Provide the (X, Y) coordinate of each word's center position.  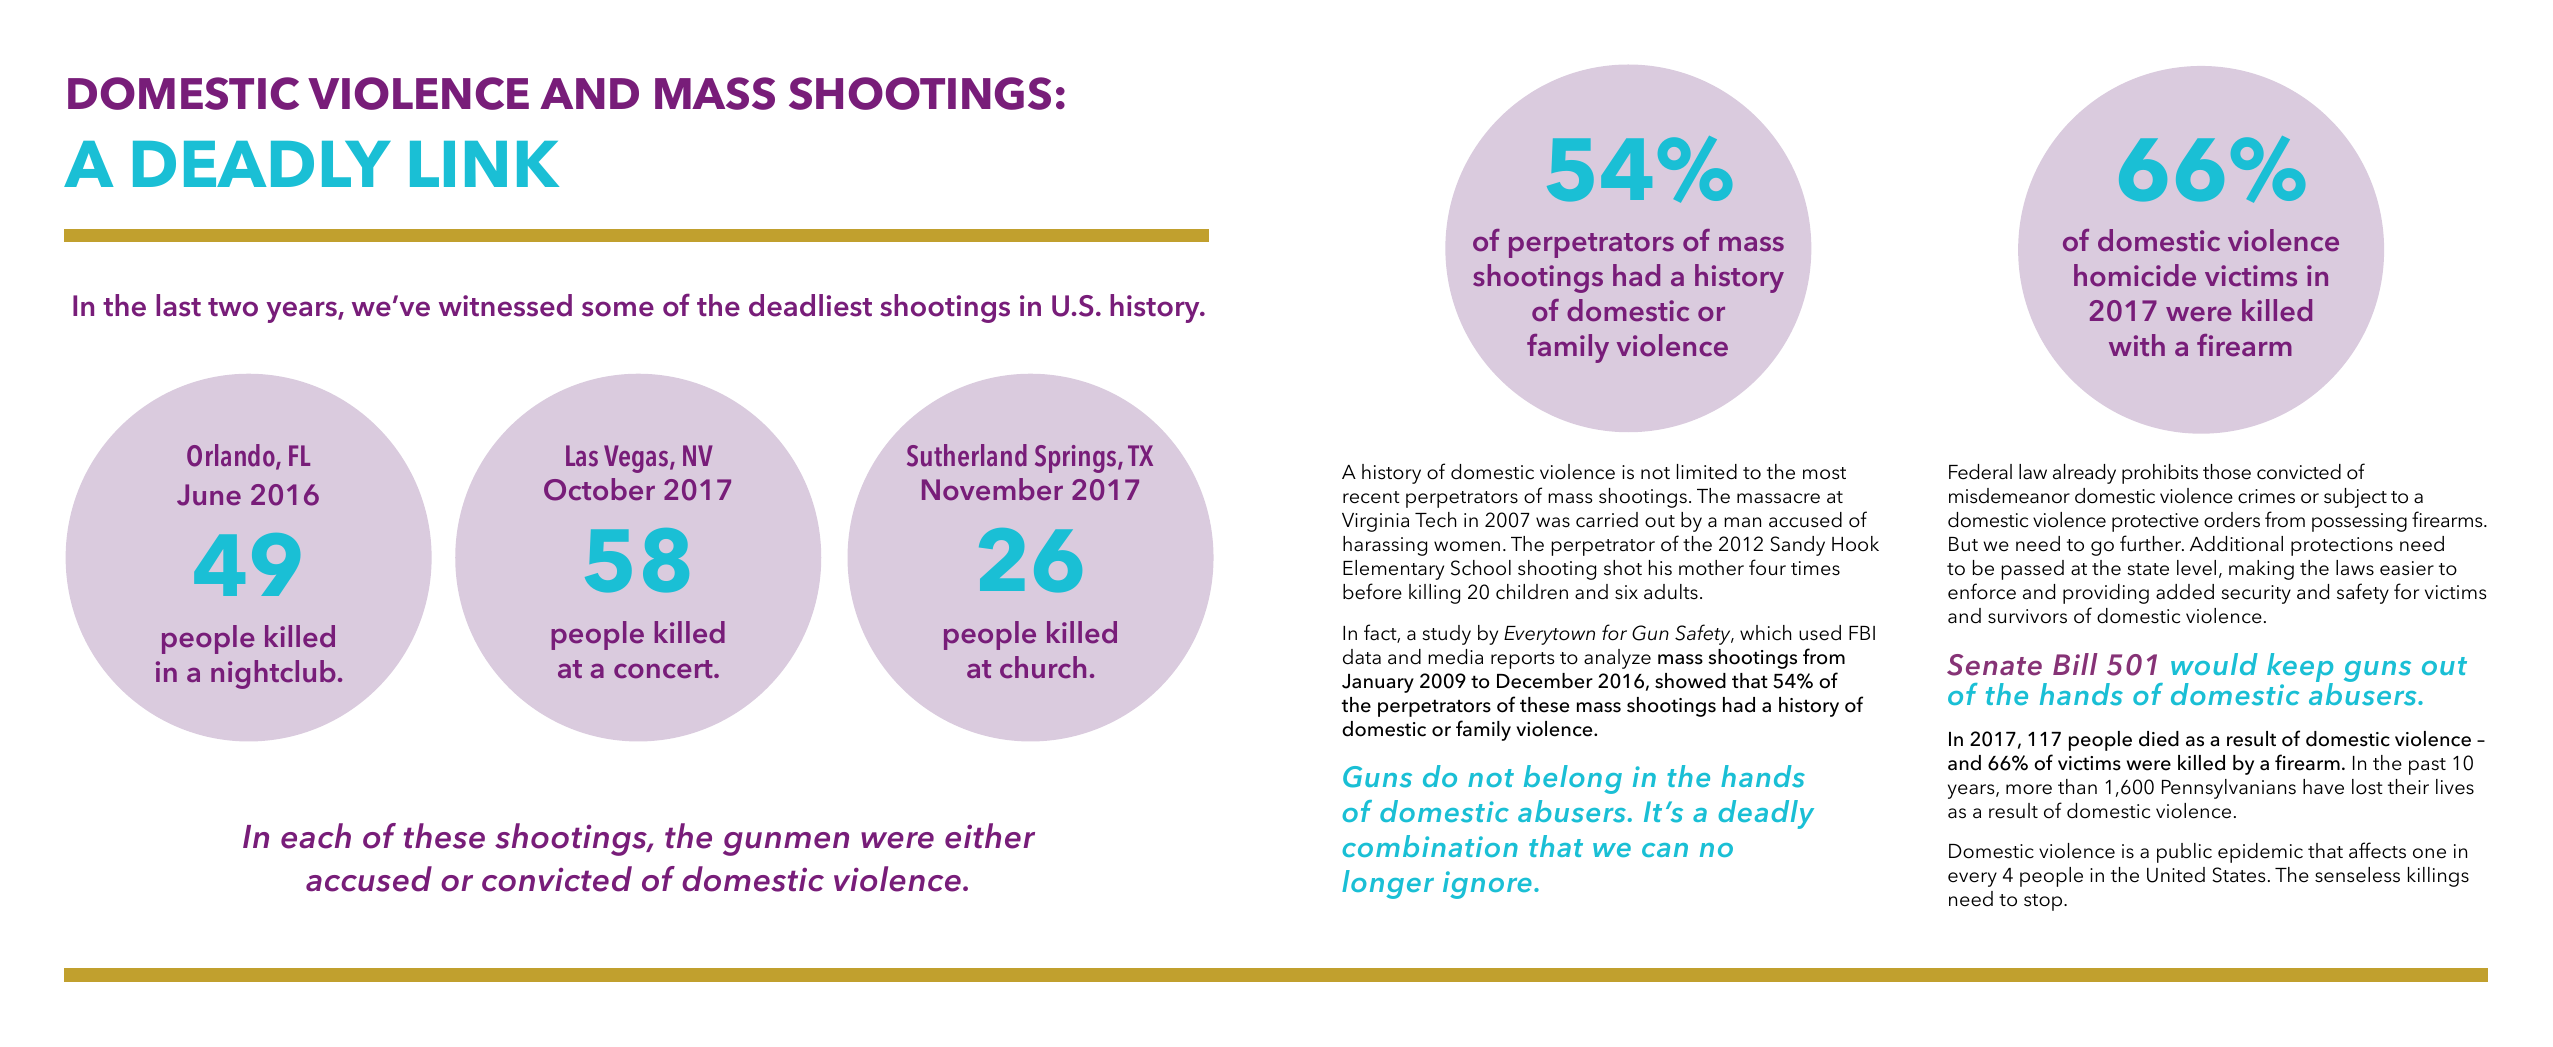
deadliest (810, 305)
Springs (1077, 459)
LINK (484, 164)
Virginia (1375, 522)
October (599, 489)
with (2137, 345)
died (2159, 739)
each (316, 836)
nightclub (273, 674)
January (1378, 683)
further (2152, 543)
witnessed (505, 305)
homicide (2135, 275)
